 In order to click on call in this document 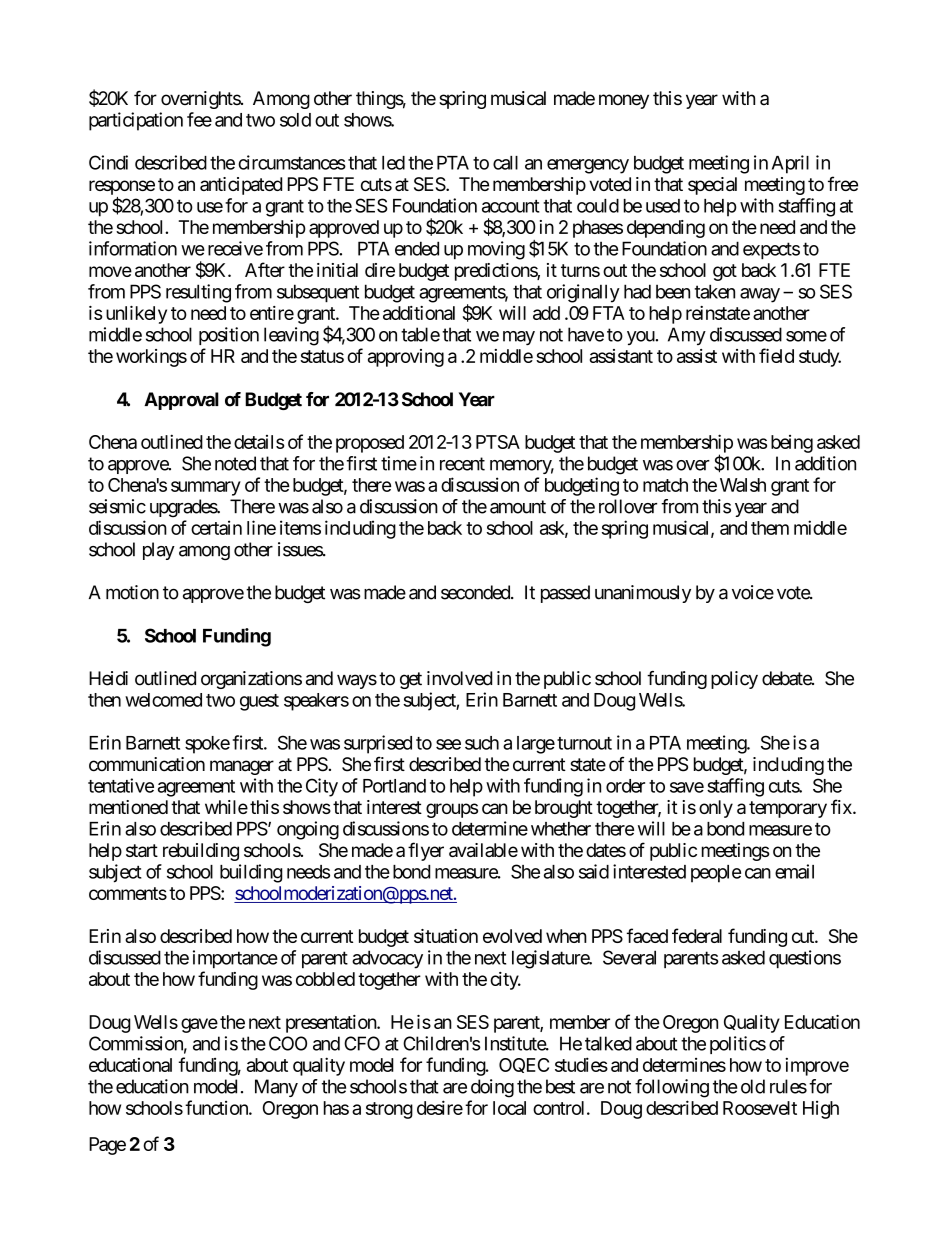, I will do `click(505, 163)`.
